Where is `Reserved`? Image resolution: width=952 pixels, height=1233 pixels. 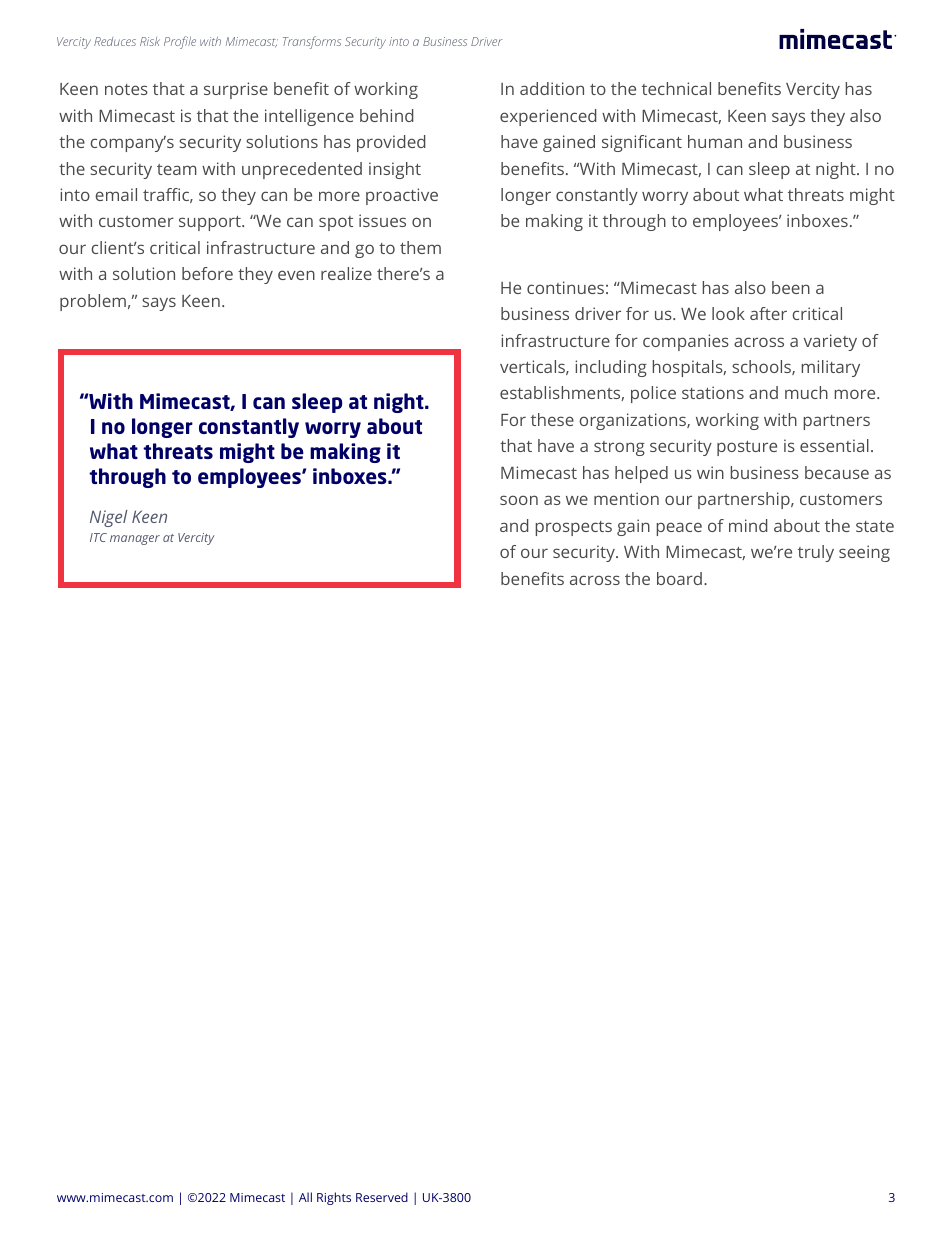
Reserved is located at coordinates (382, 1197).
